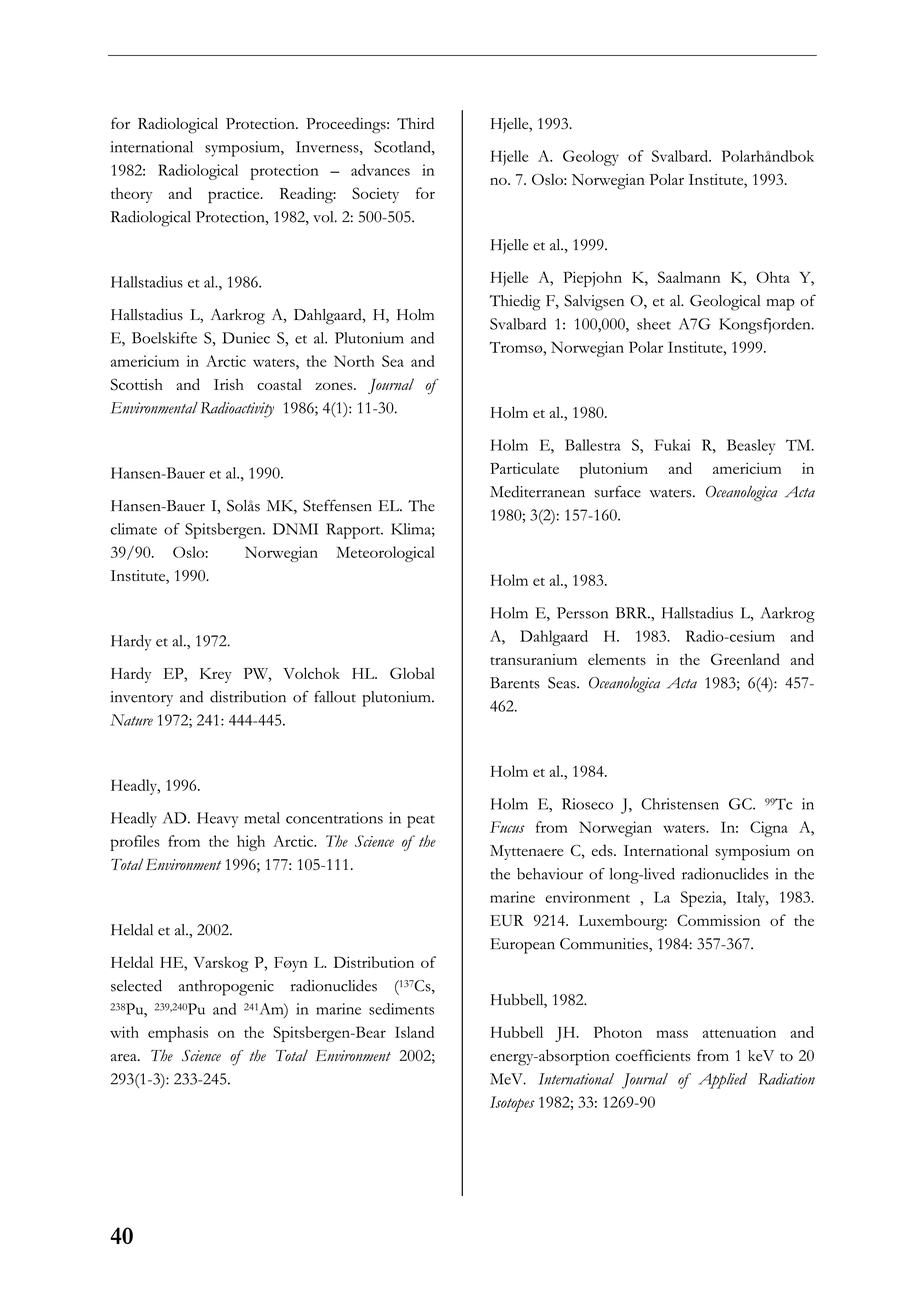  What do you see at coordinates (680, 804) in the image?
I see `Christensen` at bounding box center [680, 804].
